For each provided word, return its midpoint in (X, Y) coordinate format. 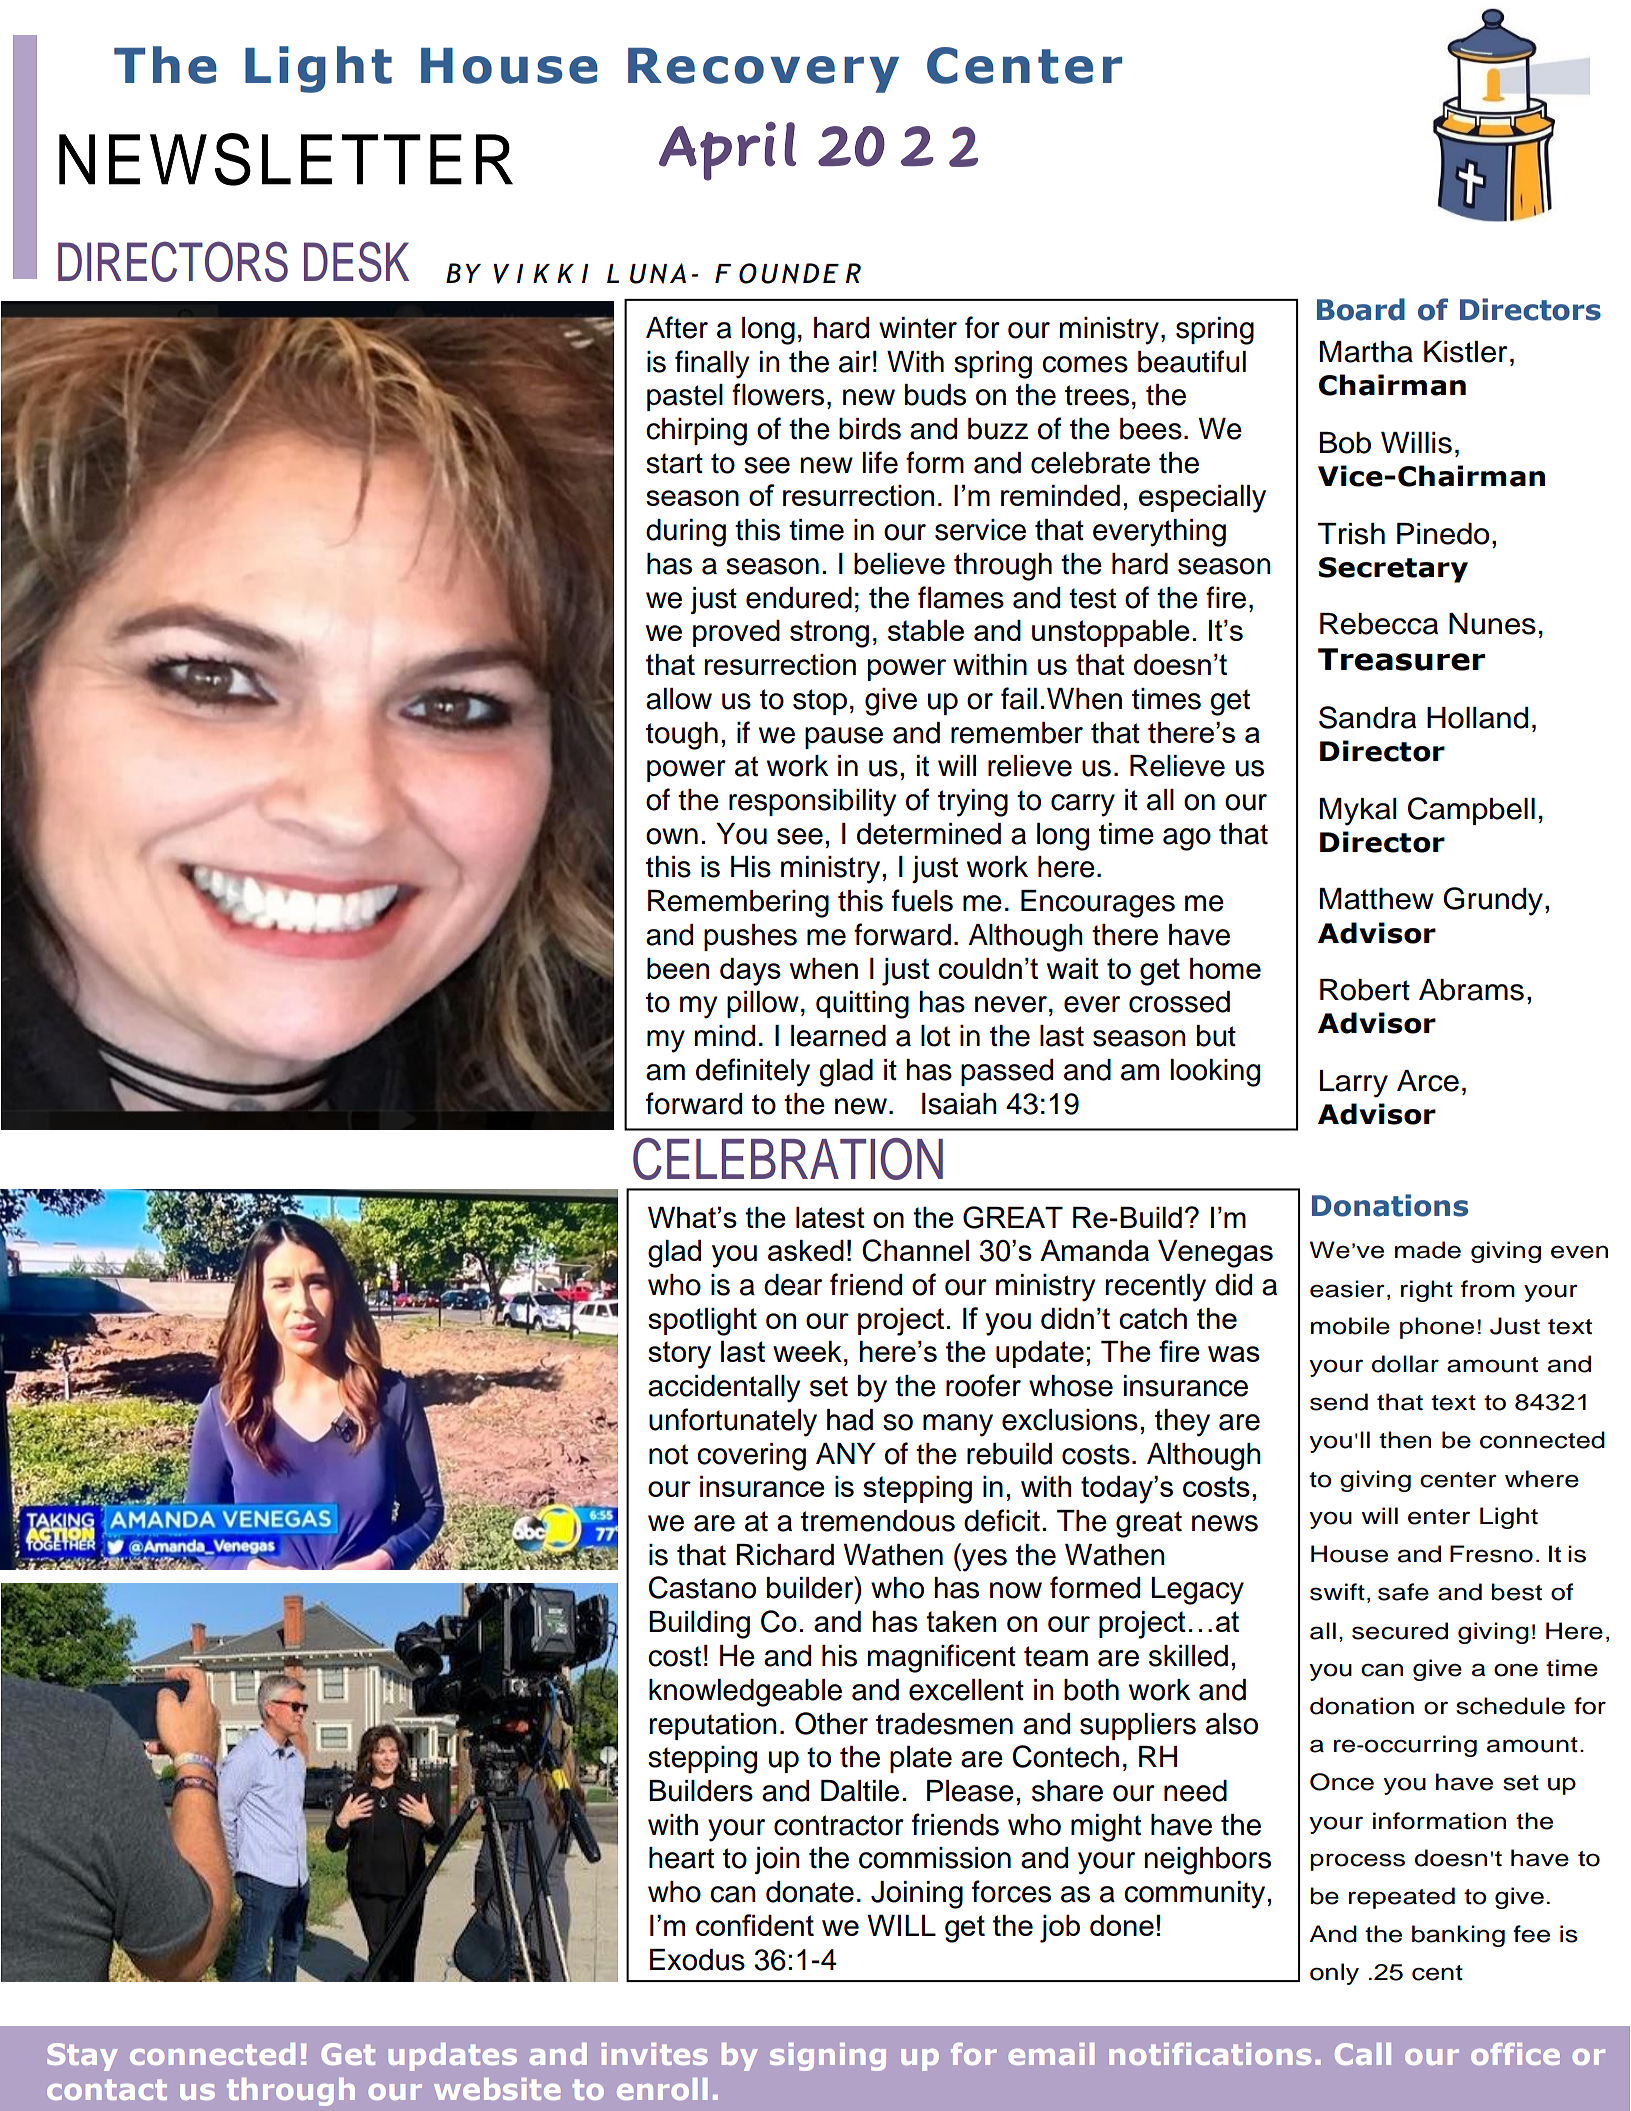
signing (828, 2057)
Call (1363, 2054)
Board (1361, 309)
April (727, 151)
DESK (356, 261)
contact (107, 2089)
